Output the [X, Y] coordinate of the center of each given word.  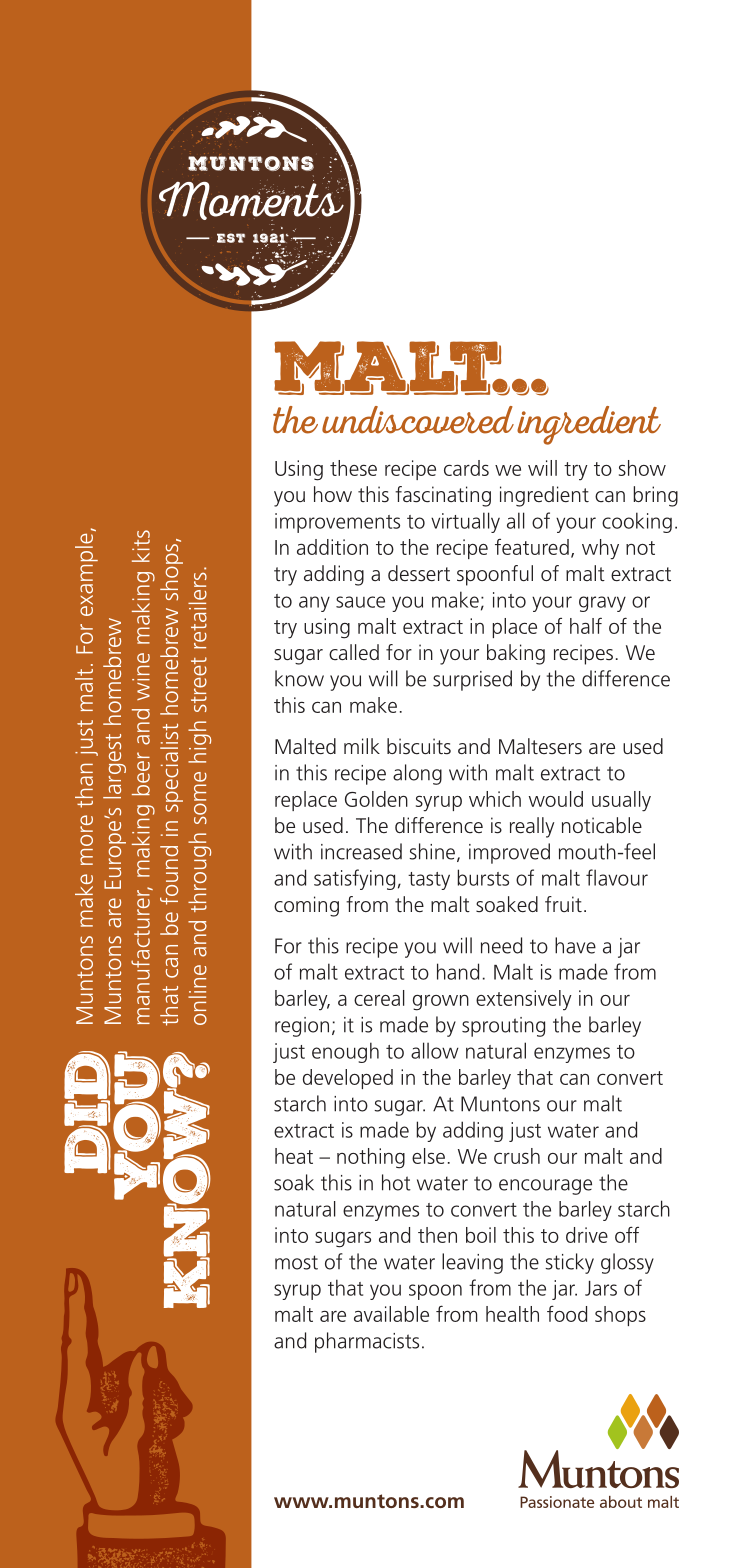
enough [345, 1052]
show [642, 468]
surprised [472, 680]
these [353, 468]
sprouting [503, 1027]
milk [362, 746]
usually [621, 801]
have [575, 945]
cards [466, 468]
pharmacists [367, 1342]
